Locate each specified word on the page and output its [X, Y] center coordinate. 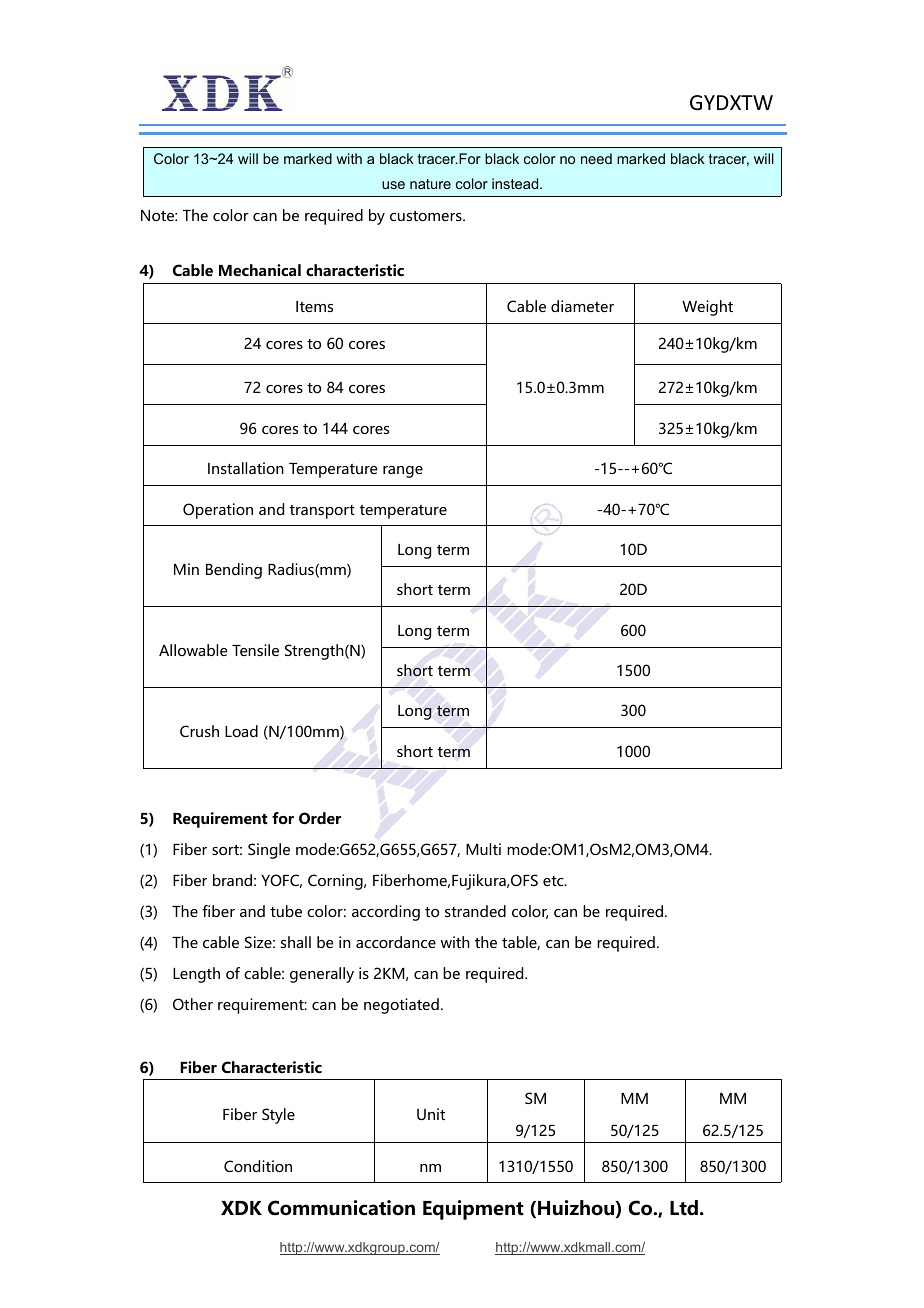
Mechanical [260, 270]
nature [430, 184]
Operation [218, 511]
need [596, 158]
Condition [258, 1166]
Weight [707, 308]
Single [269, 851]
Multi [483, 849]
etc [554, 881]
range [403, 472]
